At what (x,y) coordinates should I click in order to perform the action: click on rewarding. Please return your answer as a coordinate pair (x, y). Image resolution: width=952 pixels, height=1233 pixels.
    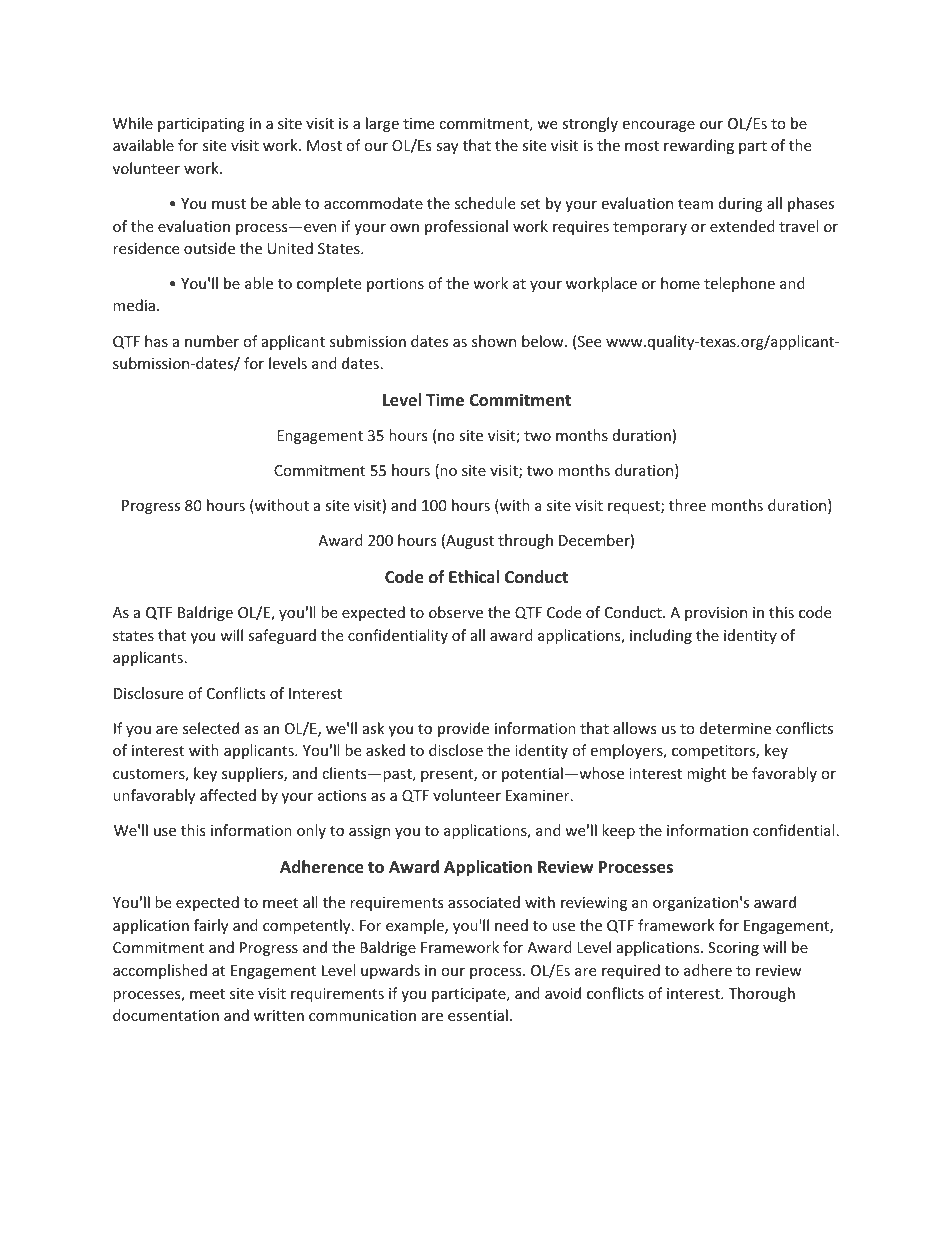
    Looking at the image, I should click on (699, 146).
